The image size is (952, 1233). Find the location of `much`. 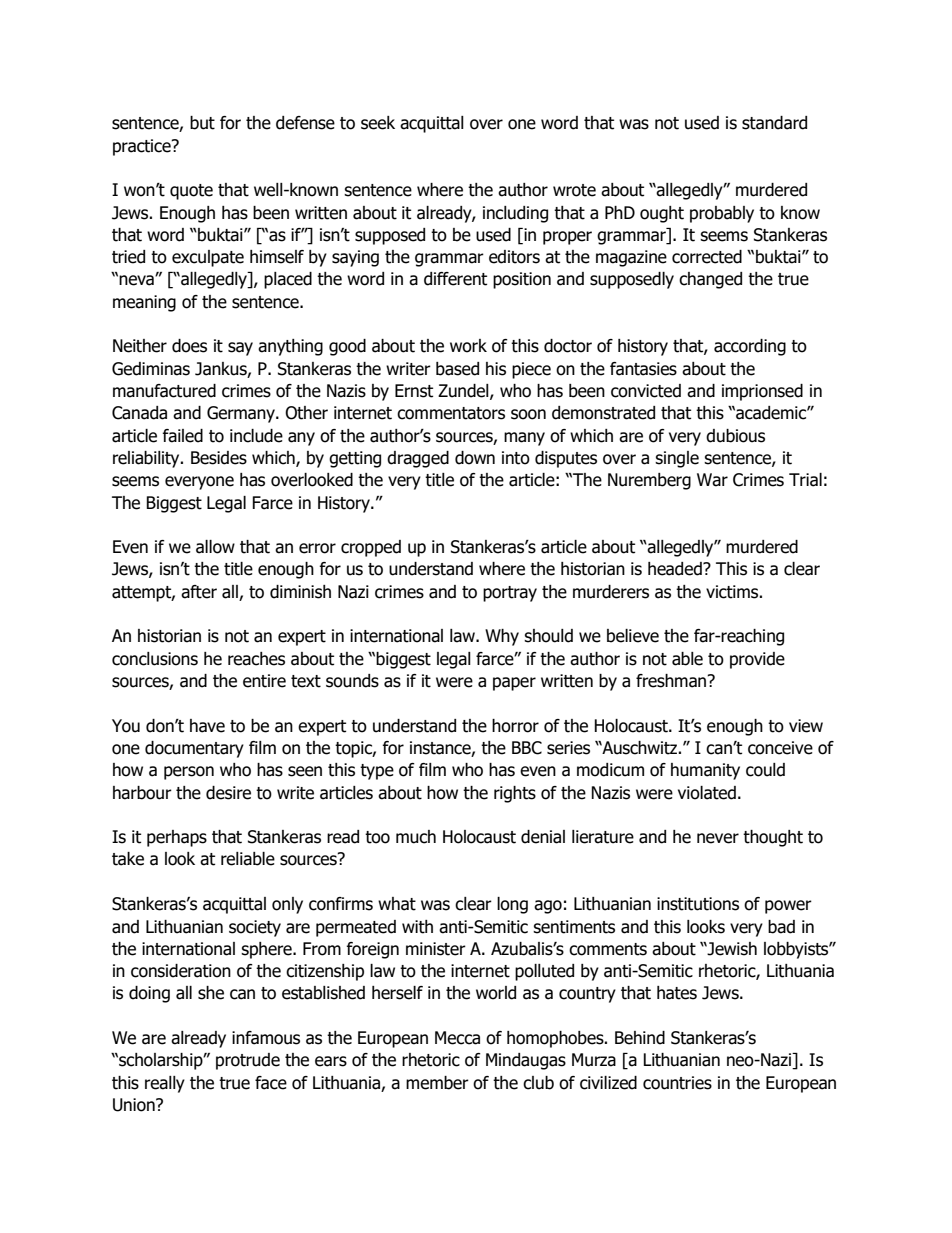

much is located at coordinates (416, 837).
